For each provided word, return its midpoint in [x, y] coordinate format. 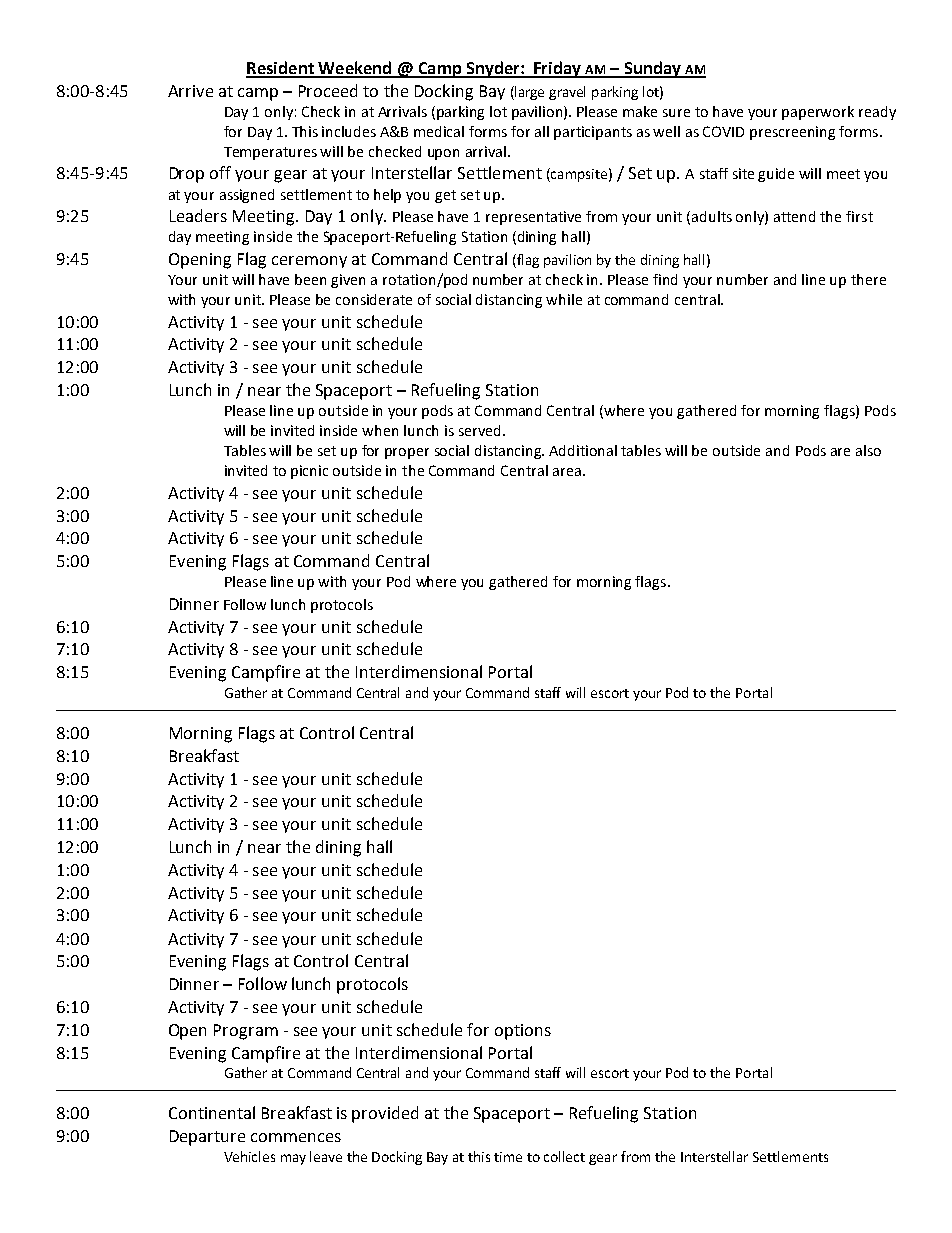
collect [564, 1156]
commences [296, 1137]
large [528, 93]
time [508, 1157]
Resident [281, 69]
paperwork [818, 113]
